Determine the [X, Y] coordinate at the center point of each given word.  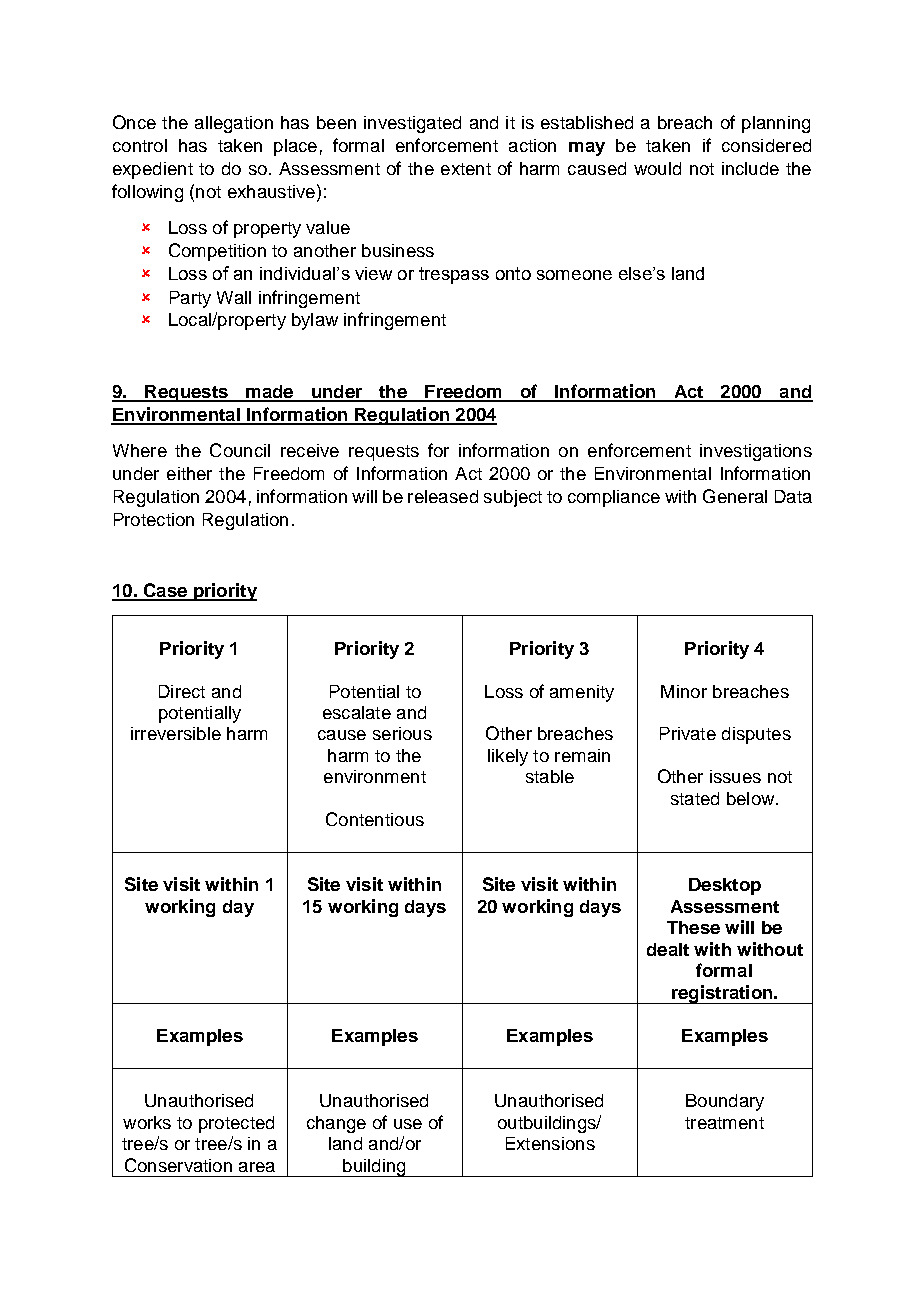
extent [466, 169]
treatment [724, 1123]
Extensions [550, 1143]
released [443, 496]
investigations [756, 452]
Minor [684, 691]
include [750, 168]
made [270, 393]
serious [402, 733]
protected [236, 1124]
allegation [234, 124]
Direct [182, 691]
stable [550, 776]
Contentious [375, 819]
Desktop [725, 886]
